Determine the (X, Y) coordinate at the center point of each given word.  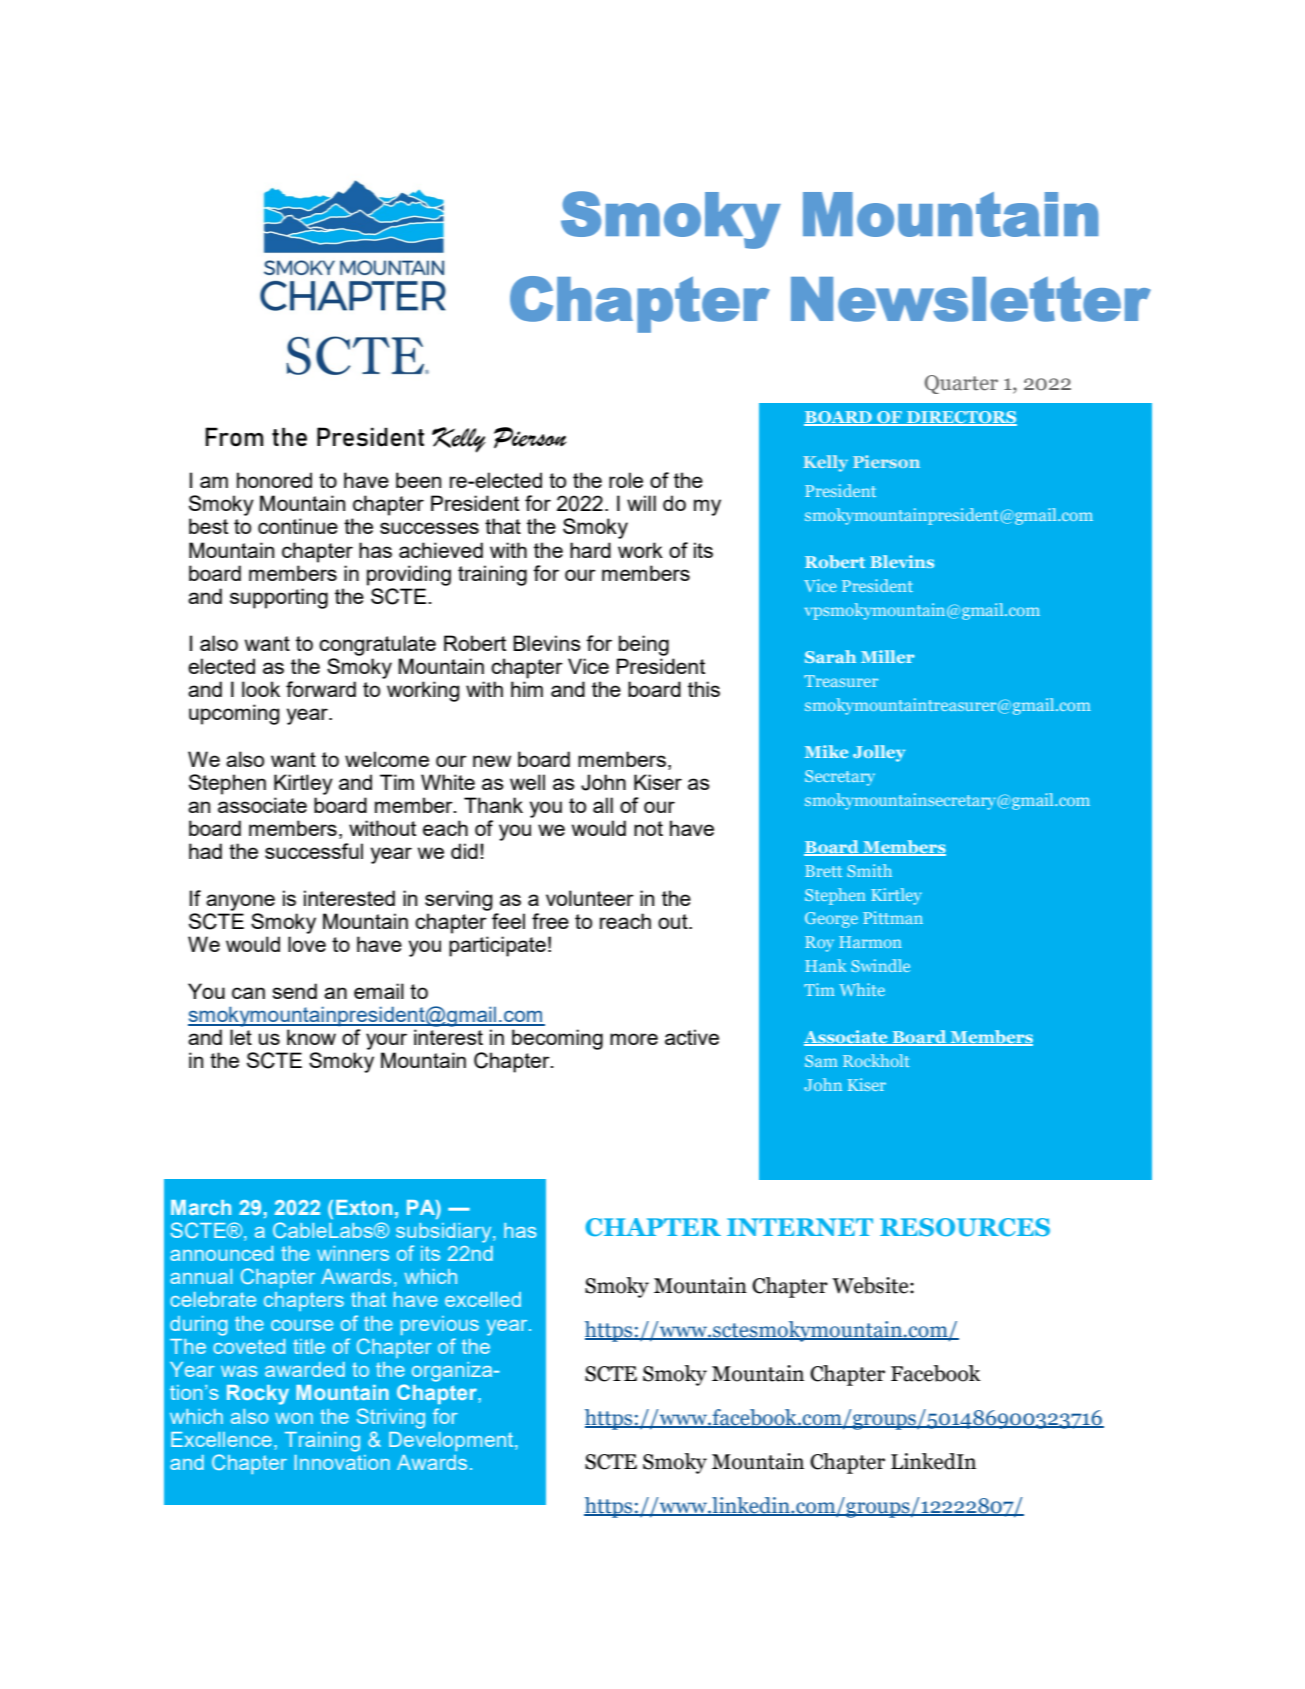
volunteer (590, 898)
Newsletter (971, 299)
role (626, 480)
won (294, 1418)
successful (314, 851)
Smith (869, 870)
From (234, 436)
